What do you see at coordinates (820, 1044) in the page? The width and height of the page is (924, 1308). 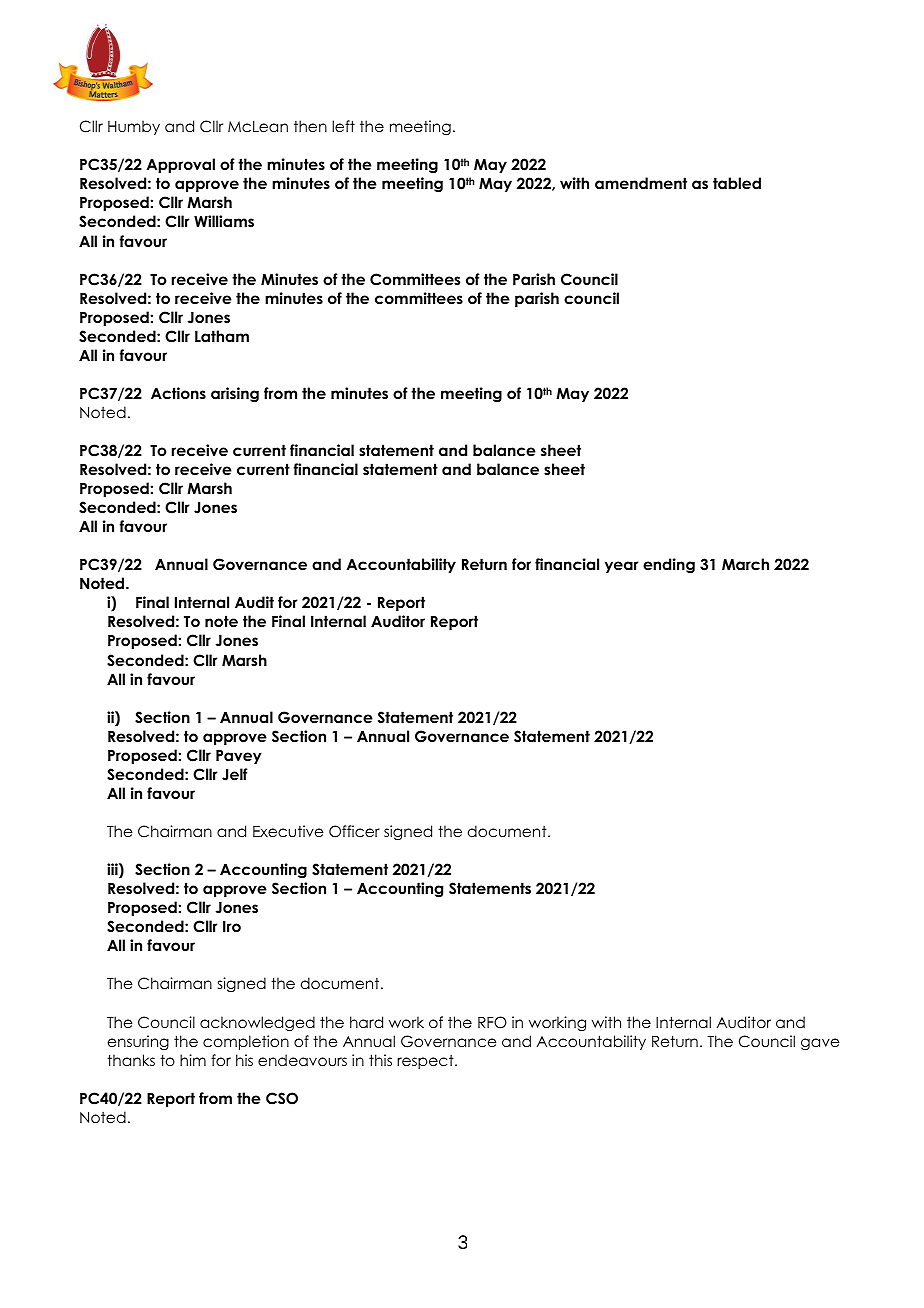 I see `gave` at bounding box center [820, 1044].
